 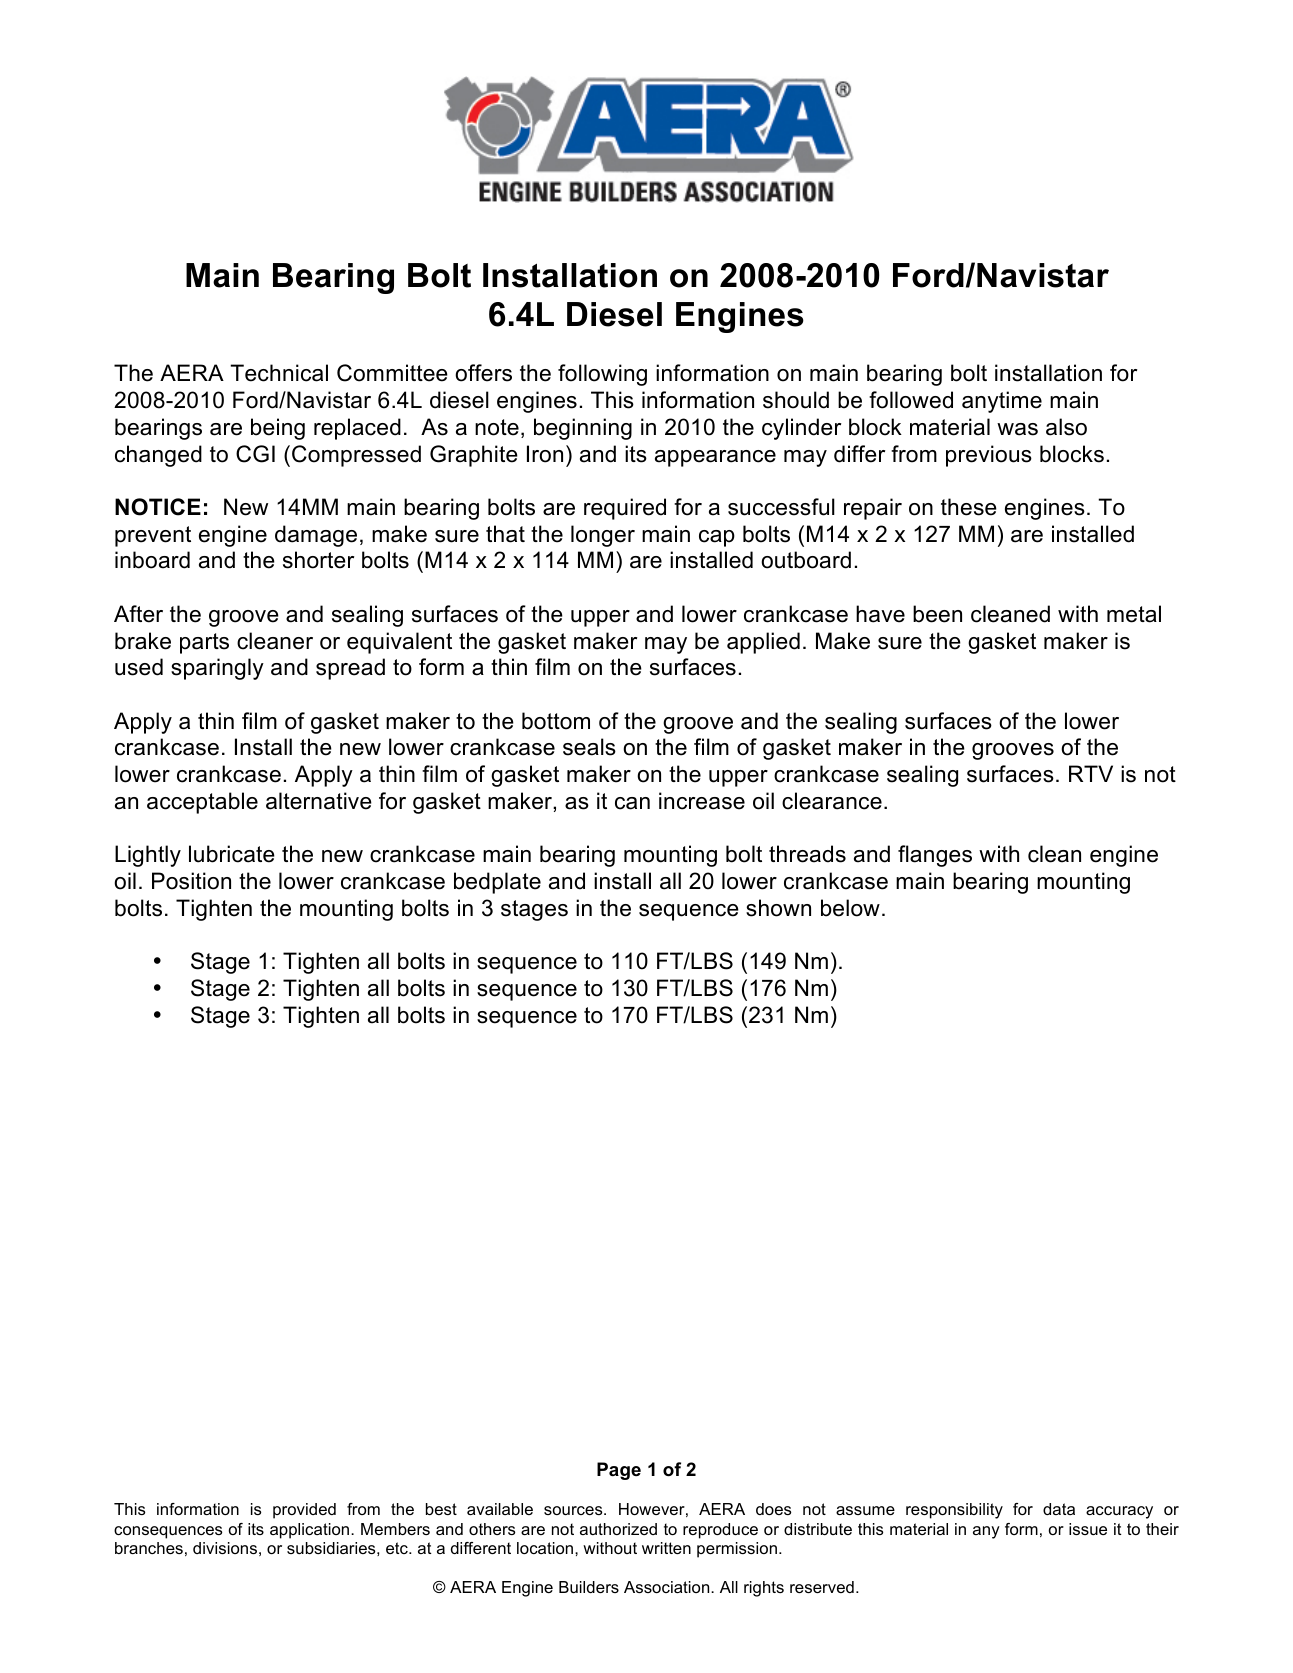 I want to click on anytime, so click(x=1002, y=402).
